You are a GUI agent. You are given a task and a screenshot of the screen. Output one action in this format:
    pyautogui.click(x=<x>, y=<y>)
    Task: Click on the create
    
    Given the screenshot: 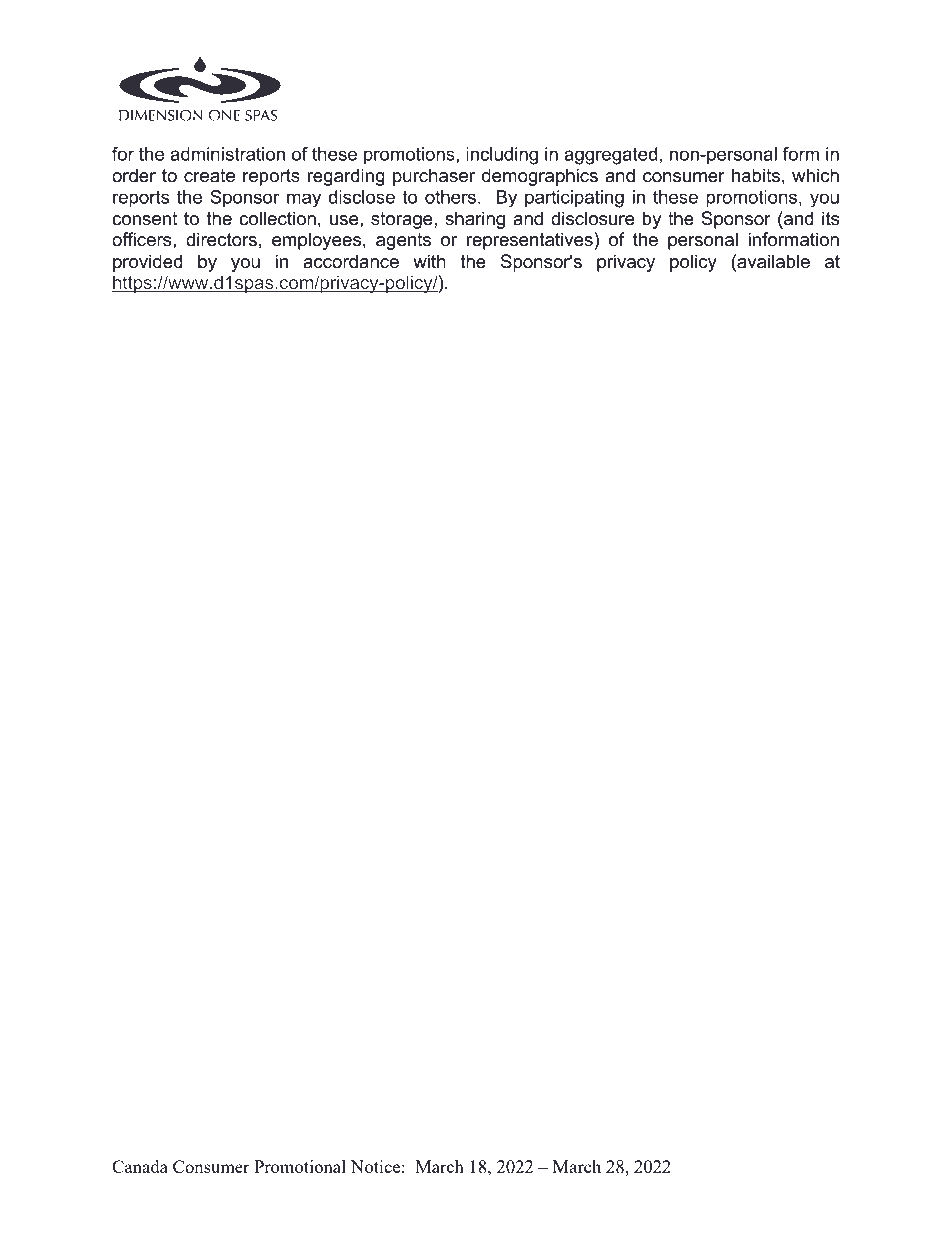 What is the action you would take?
    pyautogui.click(x=209, y=176)
